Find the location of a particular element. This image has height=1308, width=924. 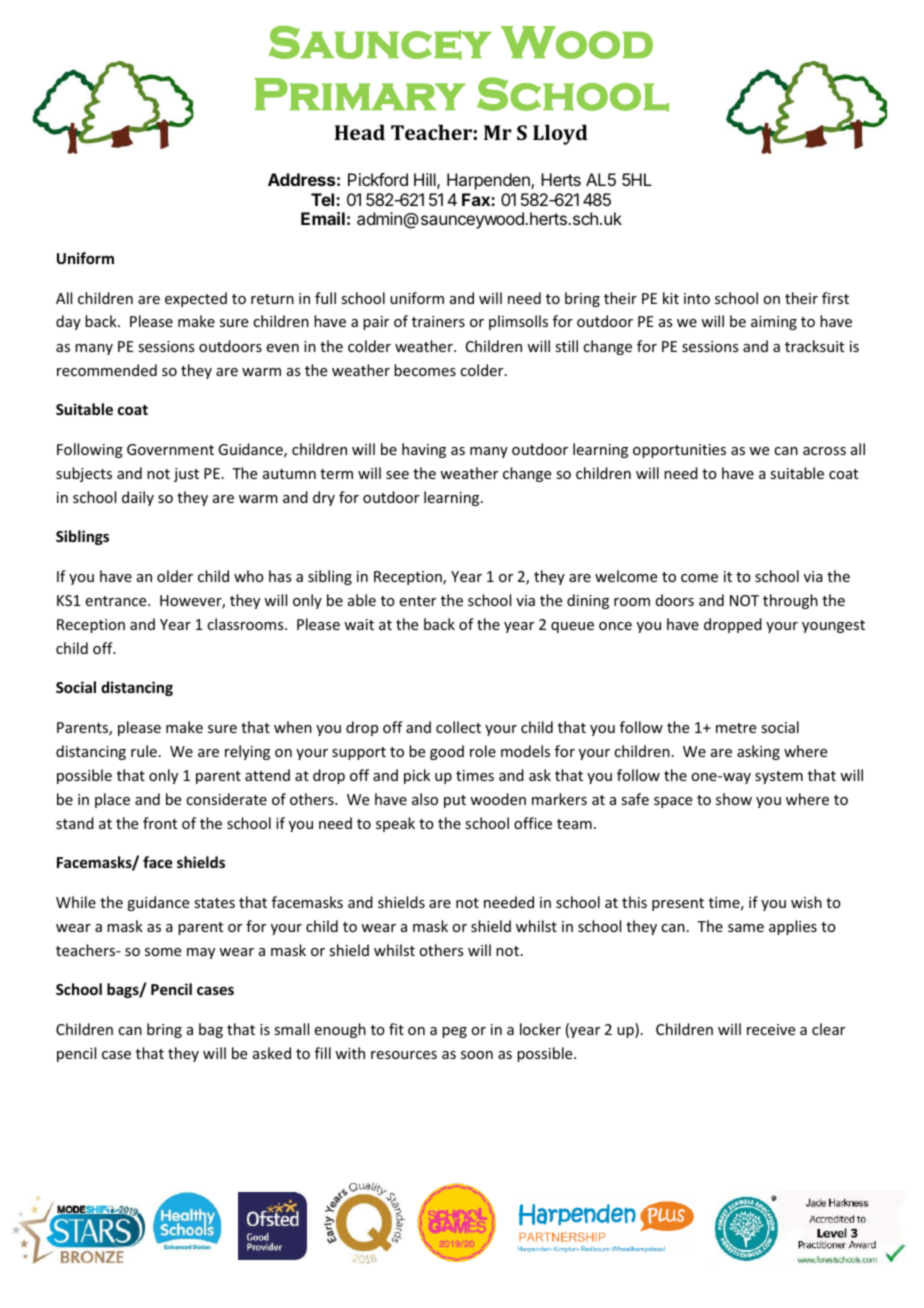

Head is located at coordinates (360, 132).
